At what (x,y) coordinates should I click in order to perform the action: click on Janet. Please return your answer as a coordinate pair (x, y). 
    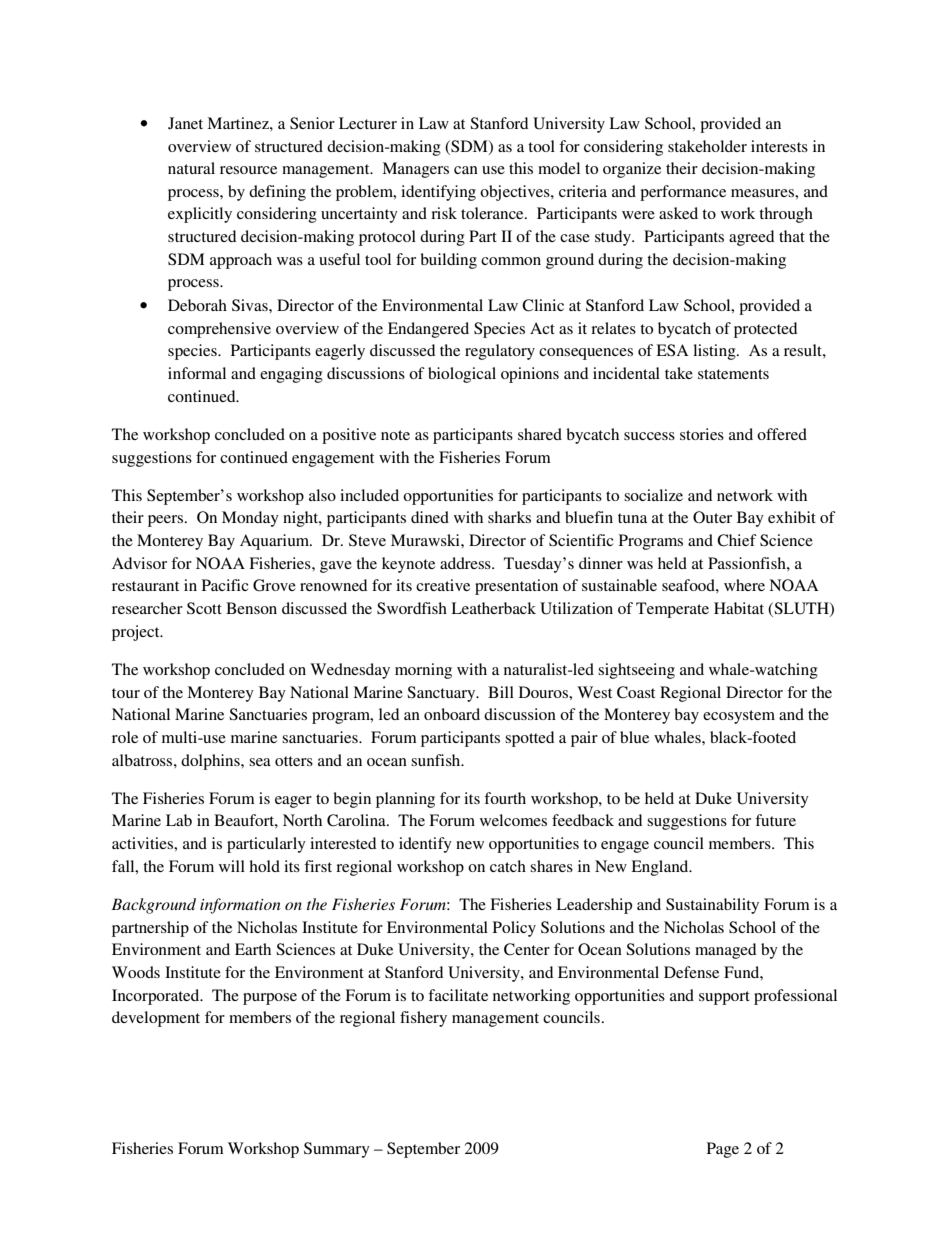
    Looking at the image, I should click on (185, 123).
